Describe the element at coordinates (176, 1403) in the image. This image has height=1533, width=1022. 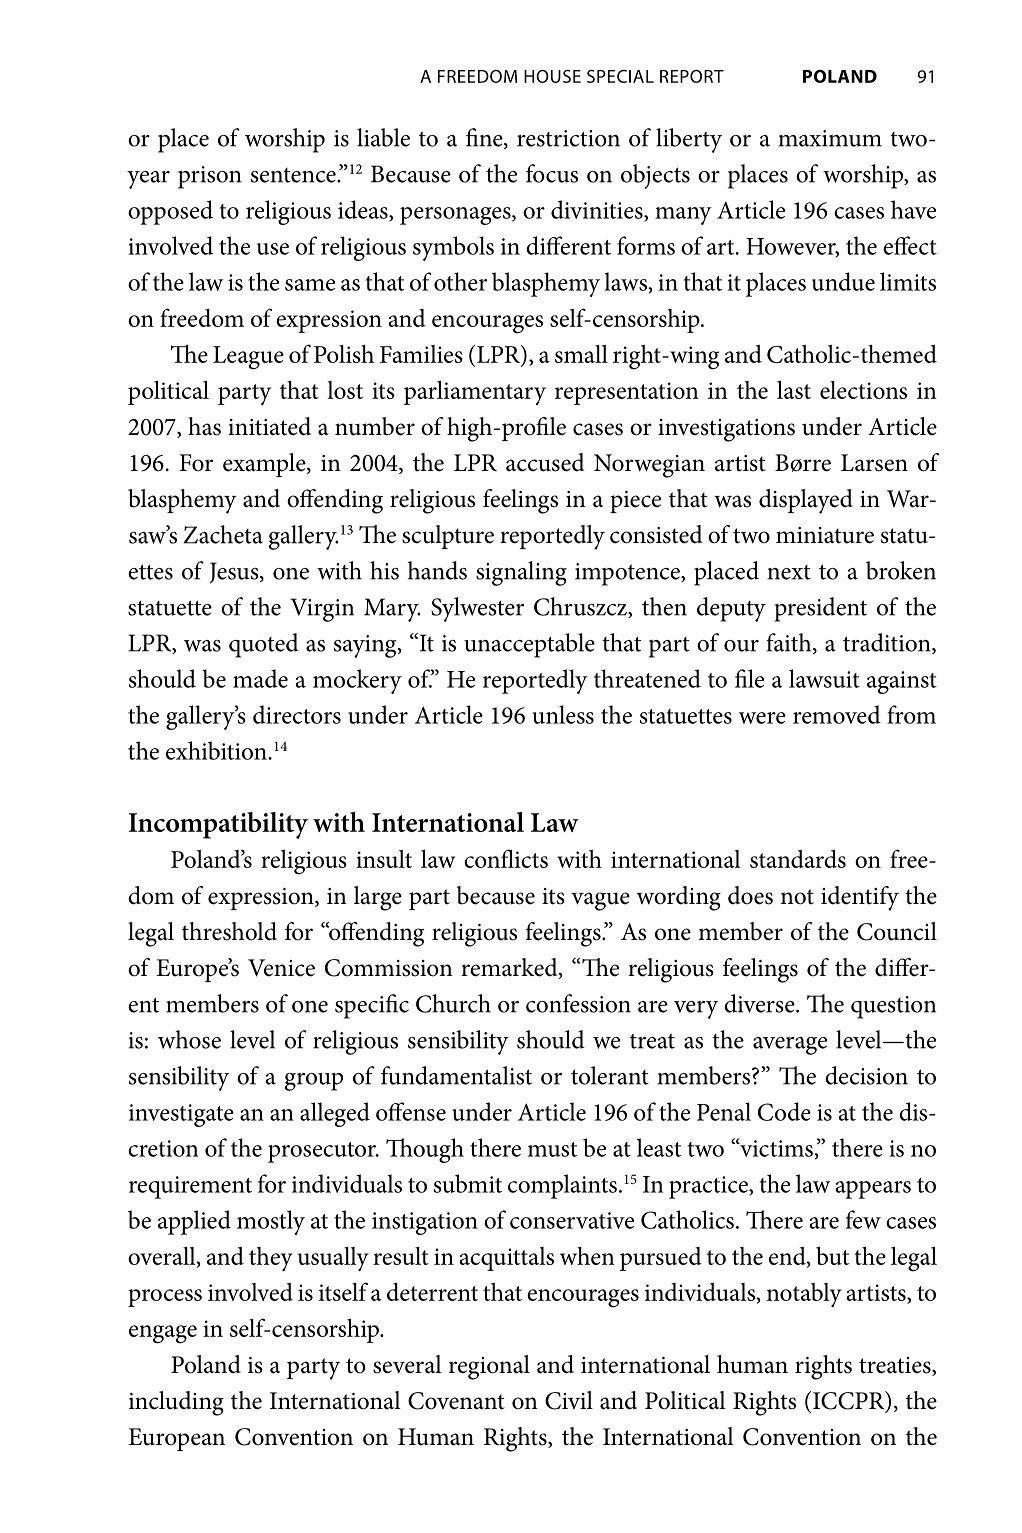
I see `including` at that location.
